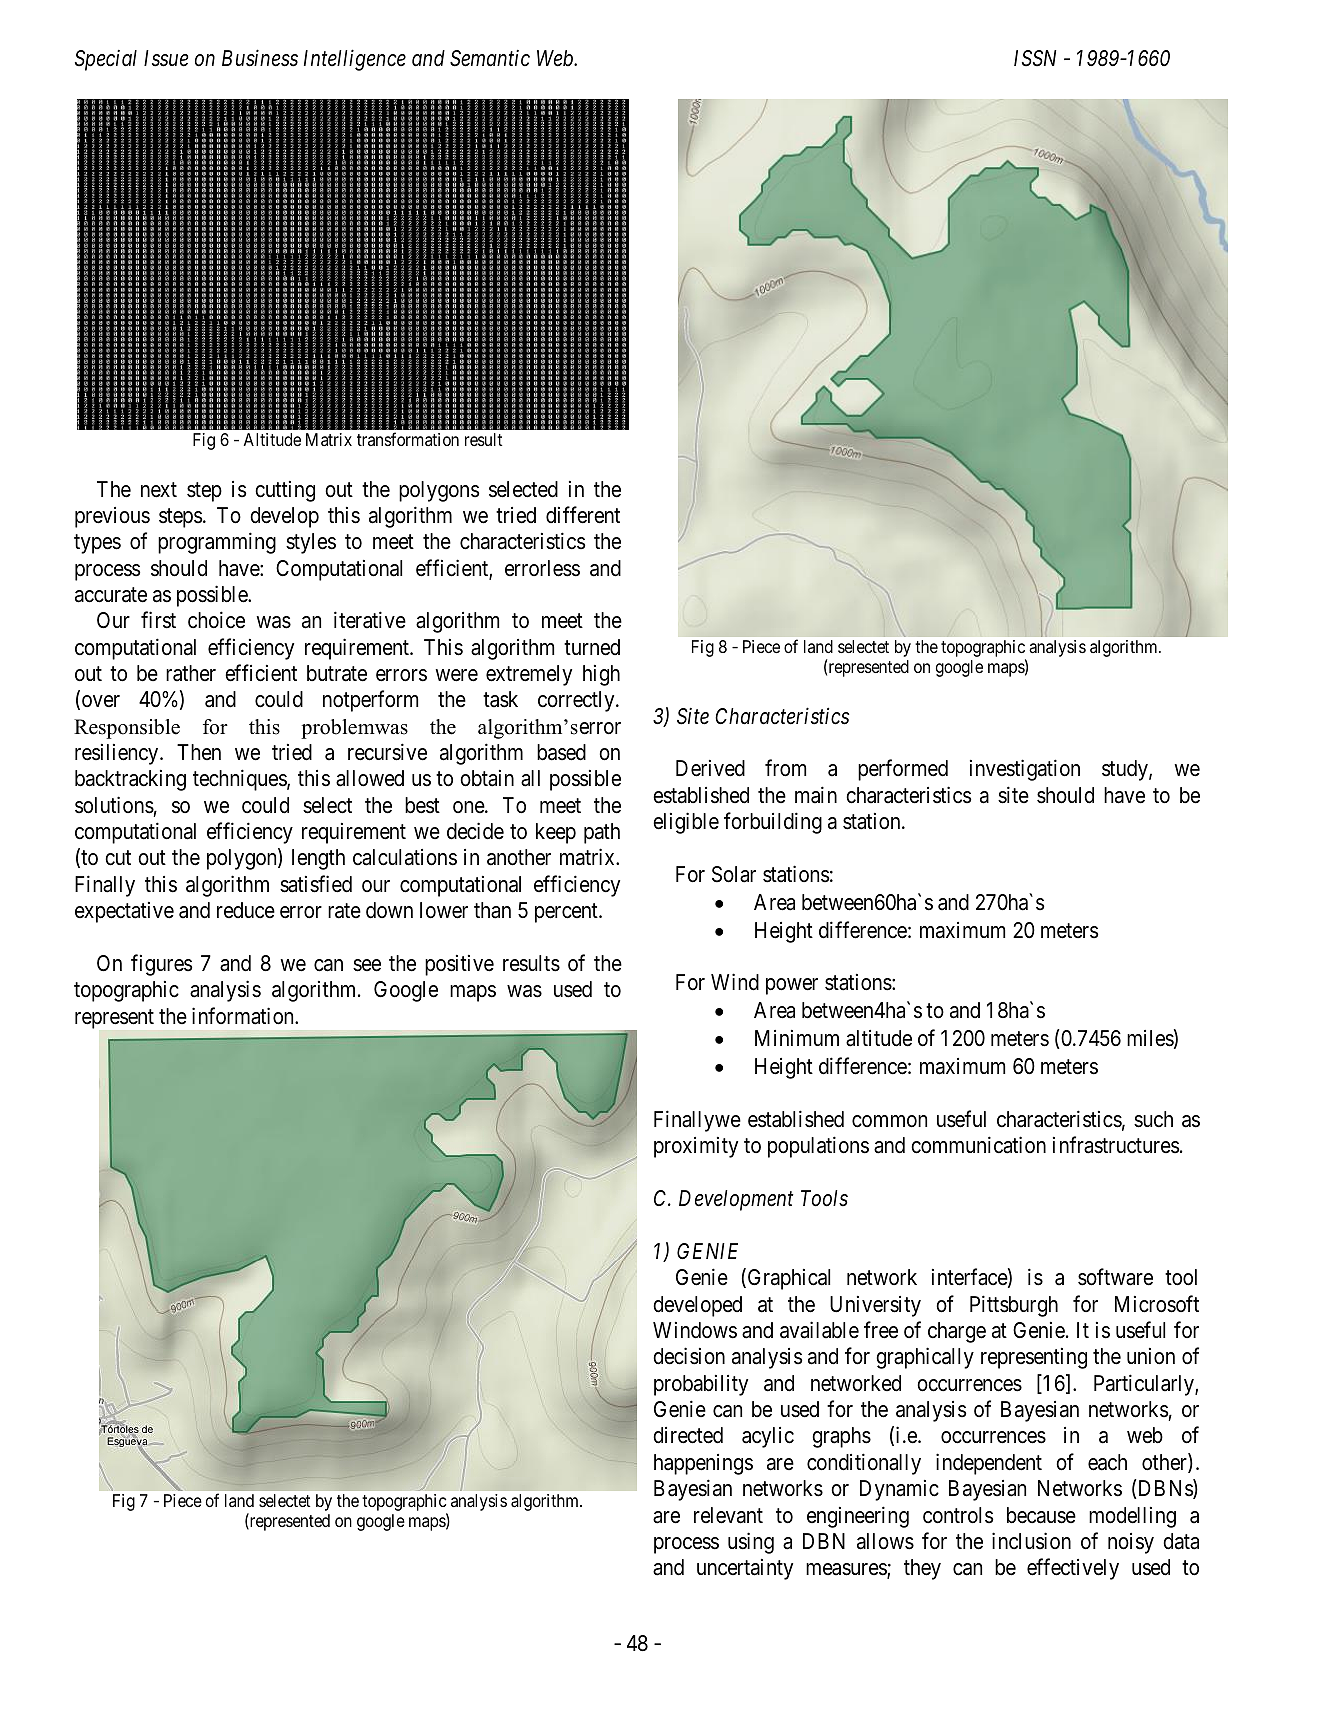  Describe the element at coordinates (244, 1016) in the screenshot. I see `information` at that location.
